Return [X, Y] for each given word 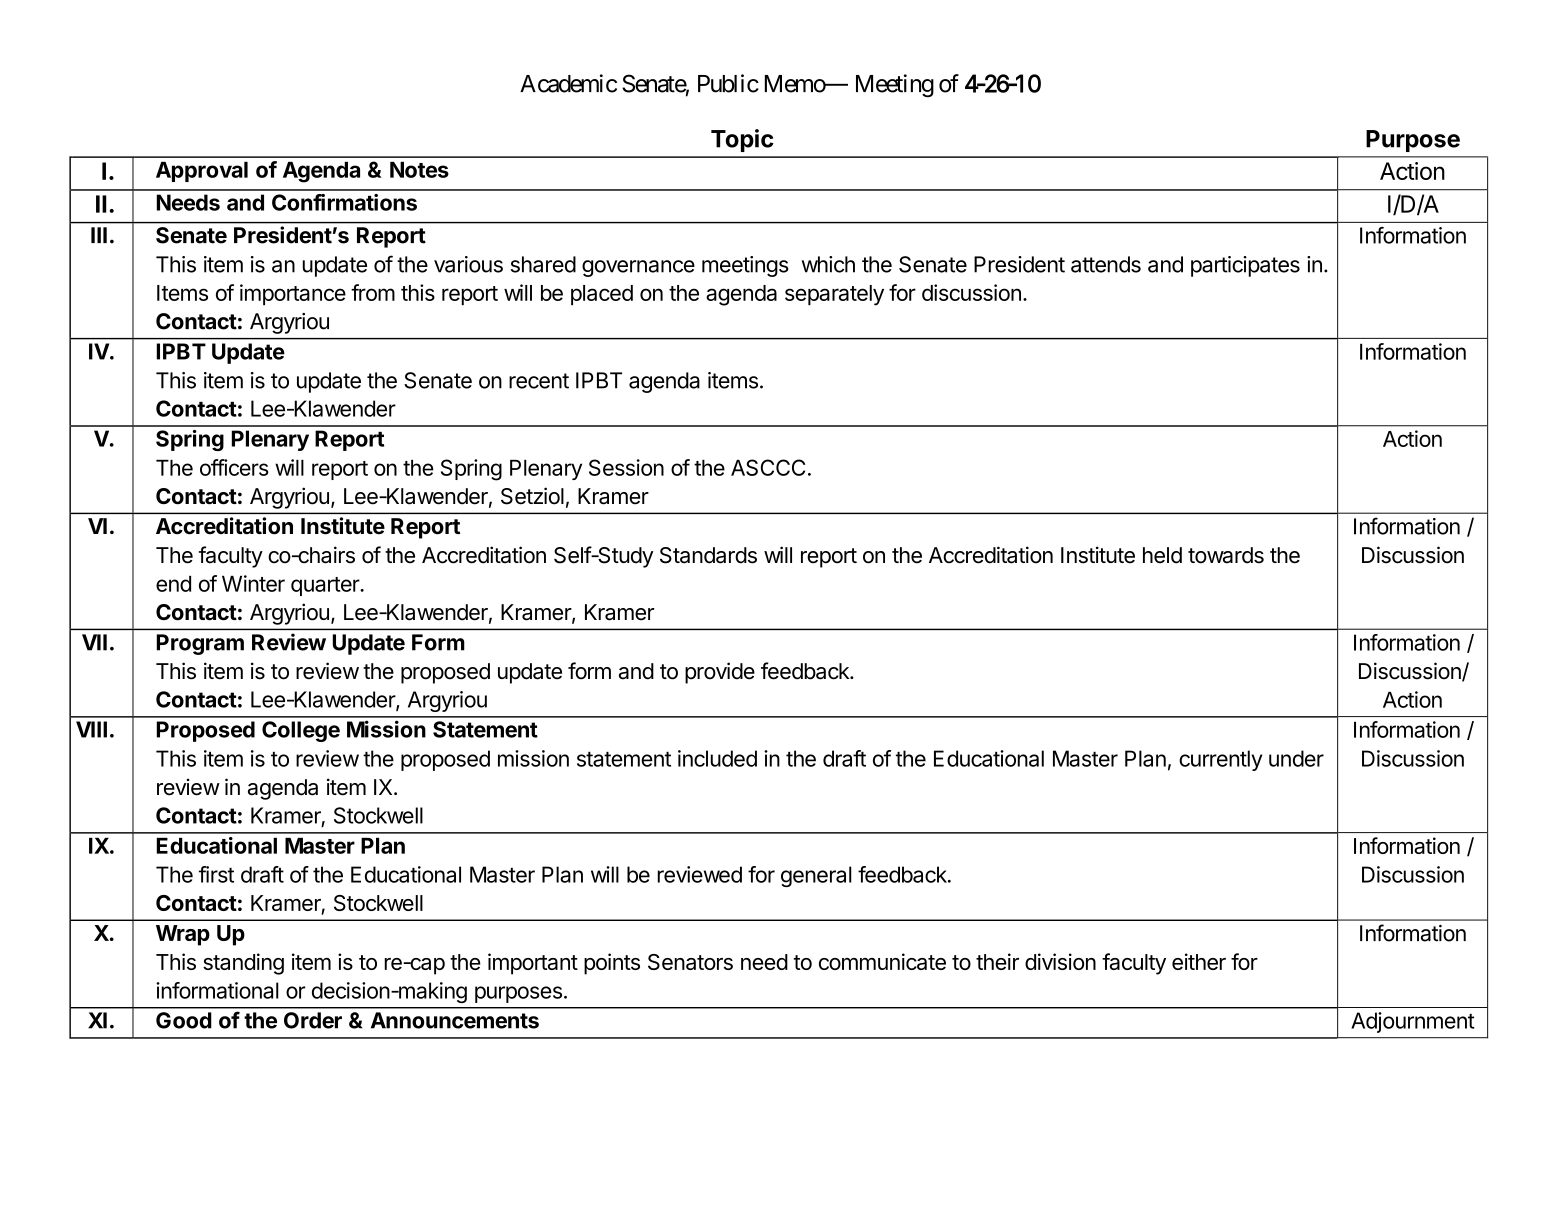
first [216, 874]
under [1296, 758]
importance [293, 294]
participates [1245, 266]
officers [234, 467]
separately [834, 295]
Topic [742, 140]
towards [1226, 555]
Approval [202, 172]
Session [626, 467]
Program [200, 644]
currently [1220, 760]
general [816, 876]
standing [243, 964]
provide [720, 673]
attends [1106, 264]
